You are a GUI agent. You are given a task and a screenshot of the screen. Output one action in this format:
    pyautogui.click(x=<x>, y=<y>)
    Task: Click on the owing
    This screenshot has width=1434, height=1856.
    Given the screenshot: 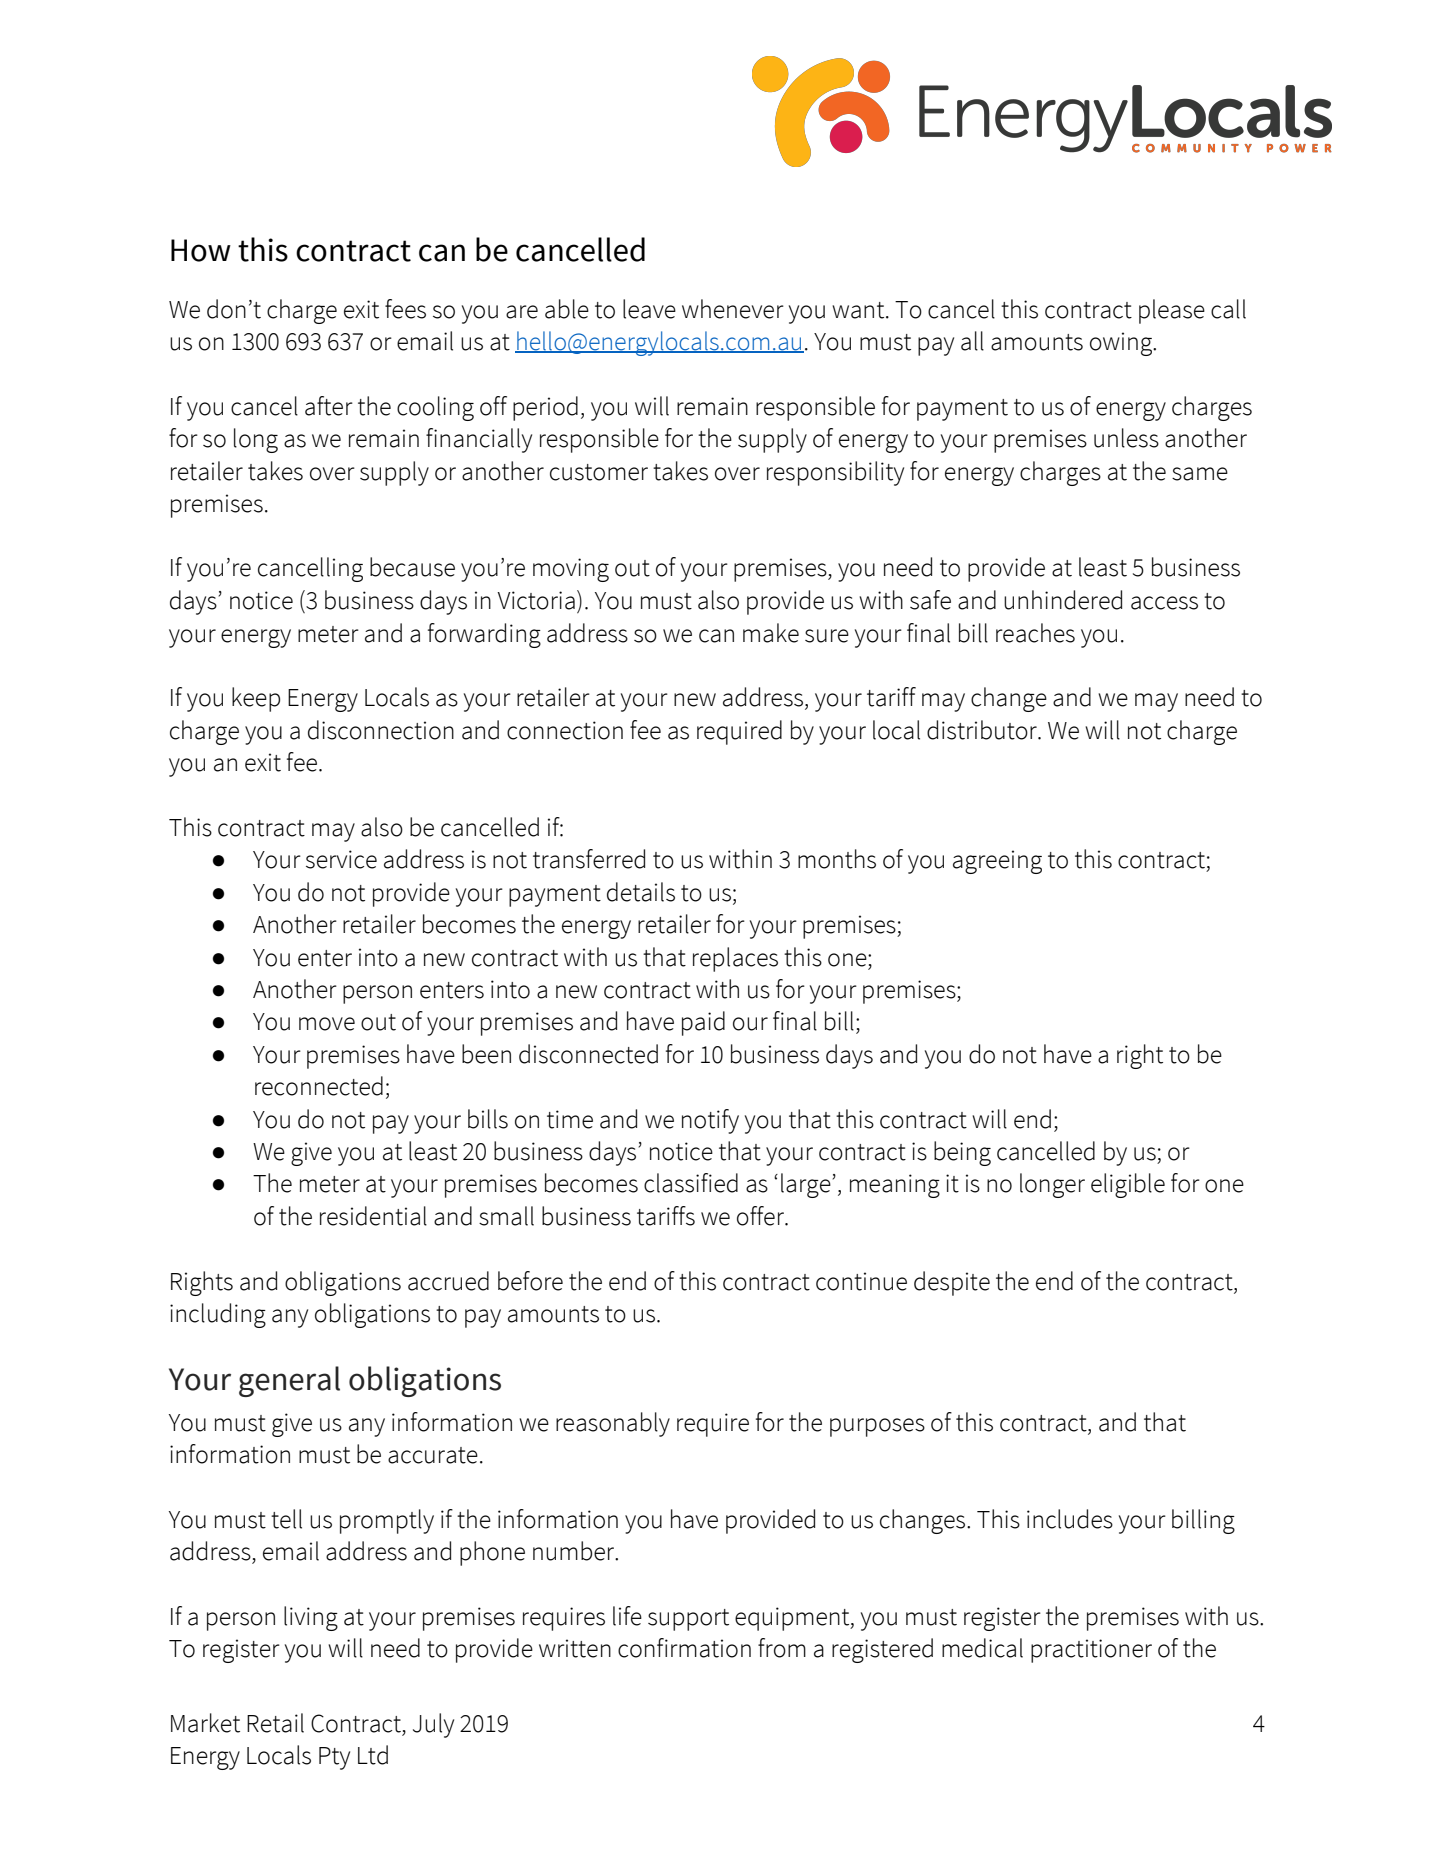 What is the action you would take?
    pyautogui.click(x=1122, y=344)
